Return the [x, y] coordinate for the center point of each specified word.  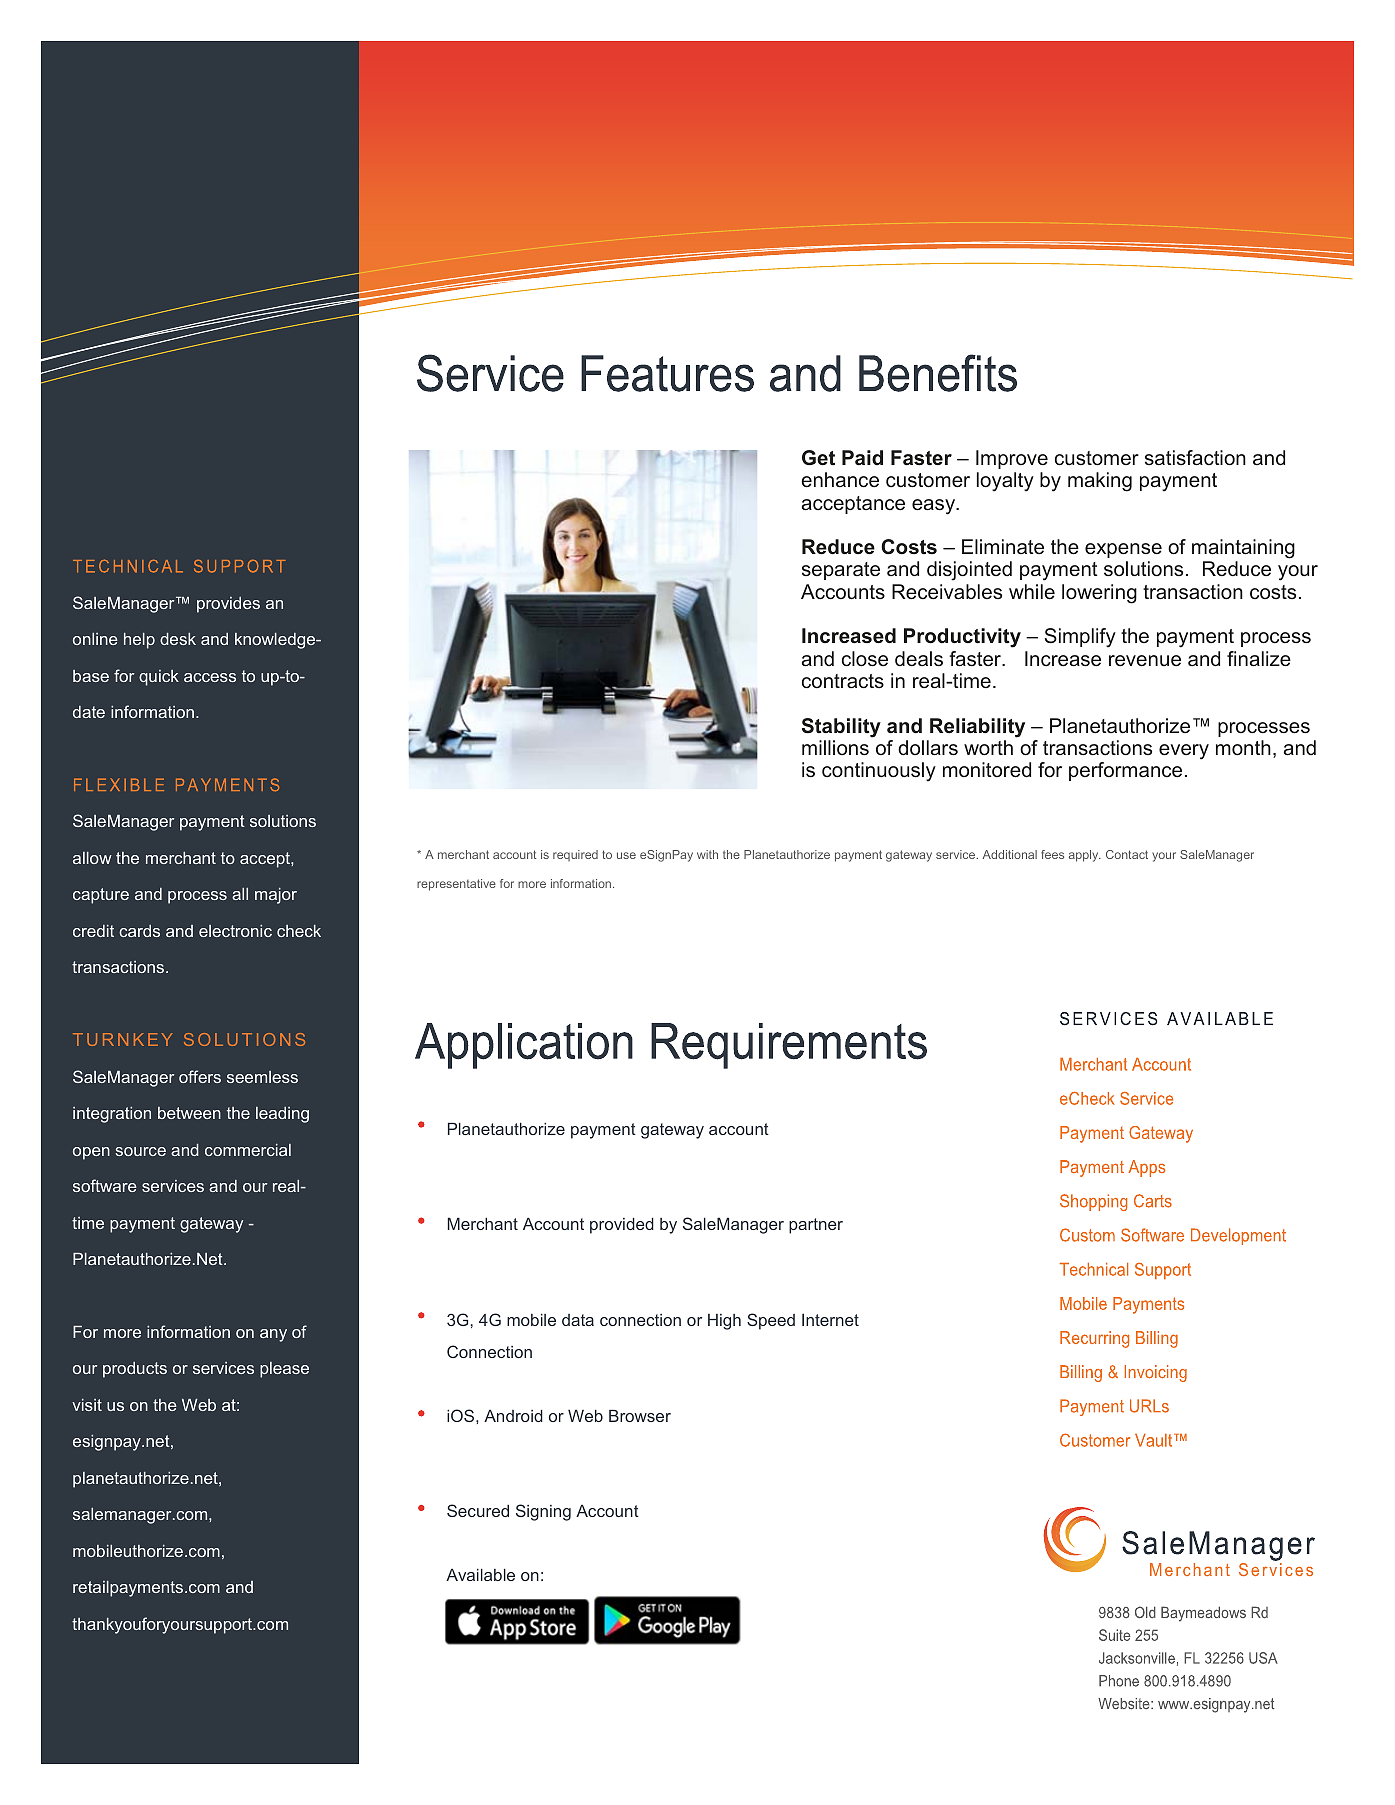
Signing [543, 1512]
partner [816, 1226]
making [1100, 482]
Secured [478, 1510]
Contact [1127, 854]
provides [228, 605]
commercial [248, 1150]
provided [622, 1226]
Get [818, 458]
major [276, 896]
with [707, 854]
